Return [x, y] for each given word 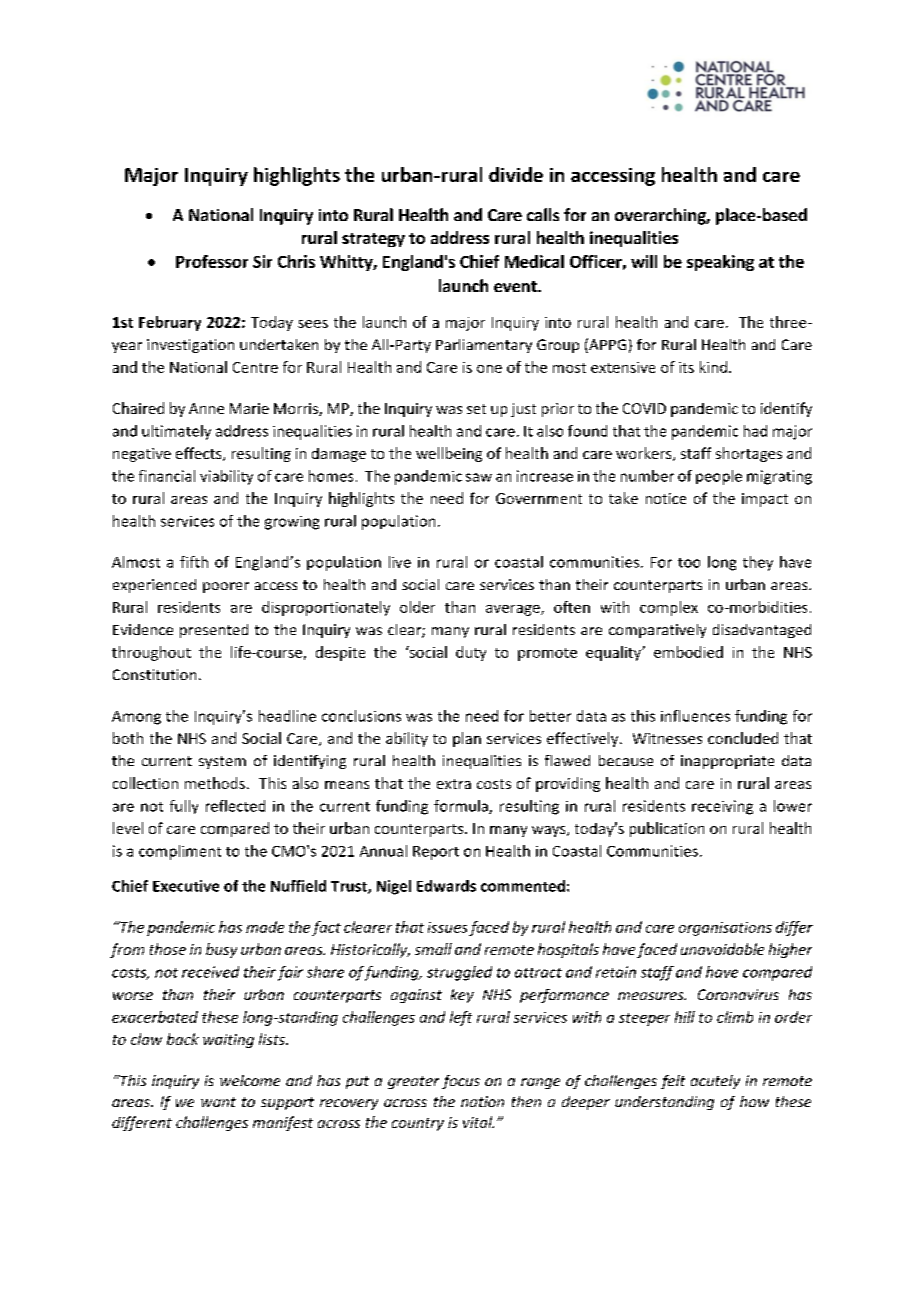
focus [461, 1082]
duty [471, 653]
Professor [212, 261]
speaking [720, 263]
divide [516, 174]
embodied [688, 652]
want [218, 1102]
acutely [715, 1082]
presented [214, 631]
